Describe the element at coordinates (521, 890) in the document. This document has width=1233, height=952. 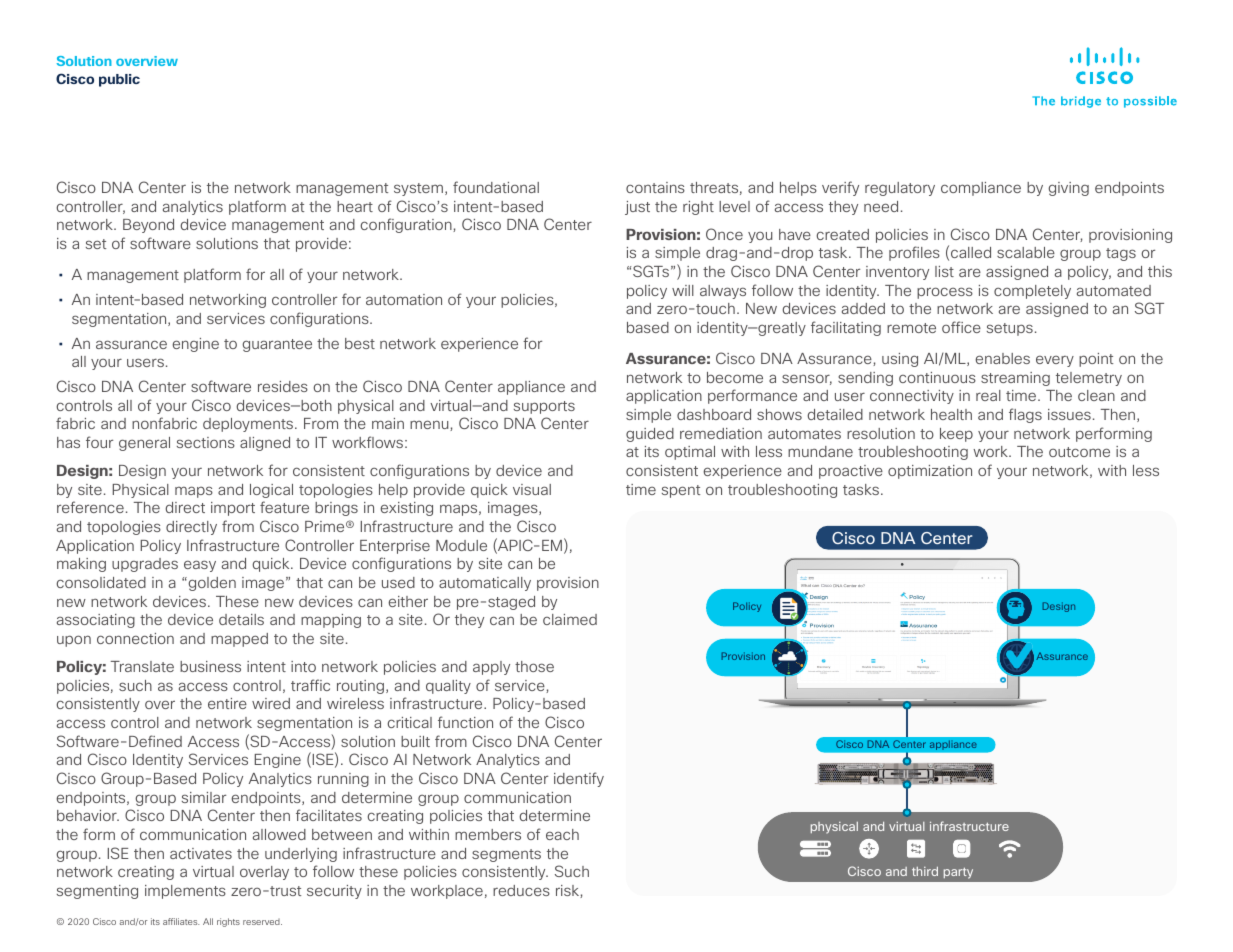
I see `reduces` at that location.
